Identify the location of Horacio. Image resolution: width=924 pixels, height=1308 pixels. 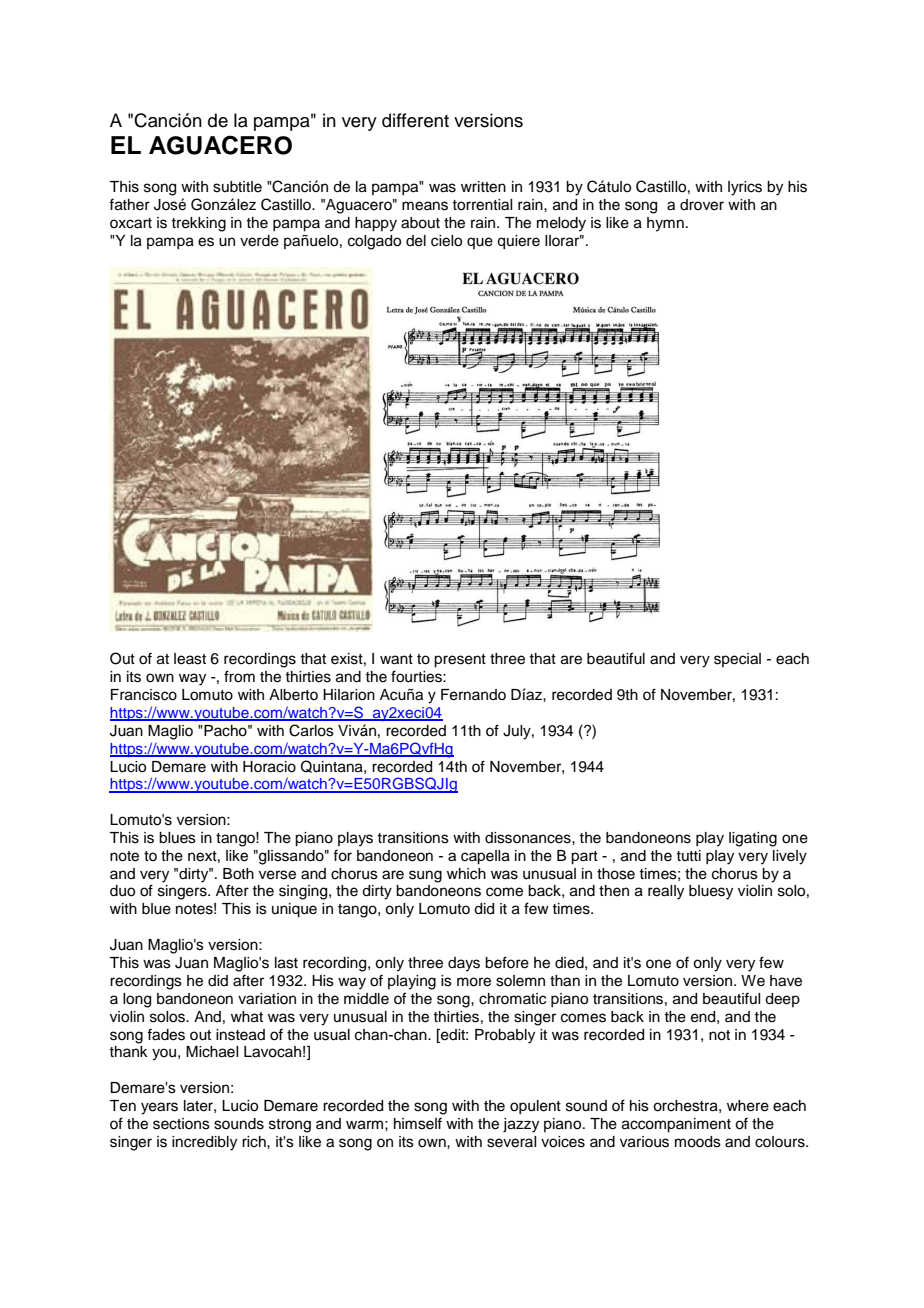
(269, 767).
